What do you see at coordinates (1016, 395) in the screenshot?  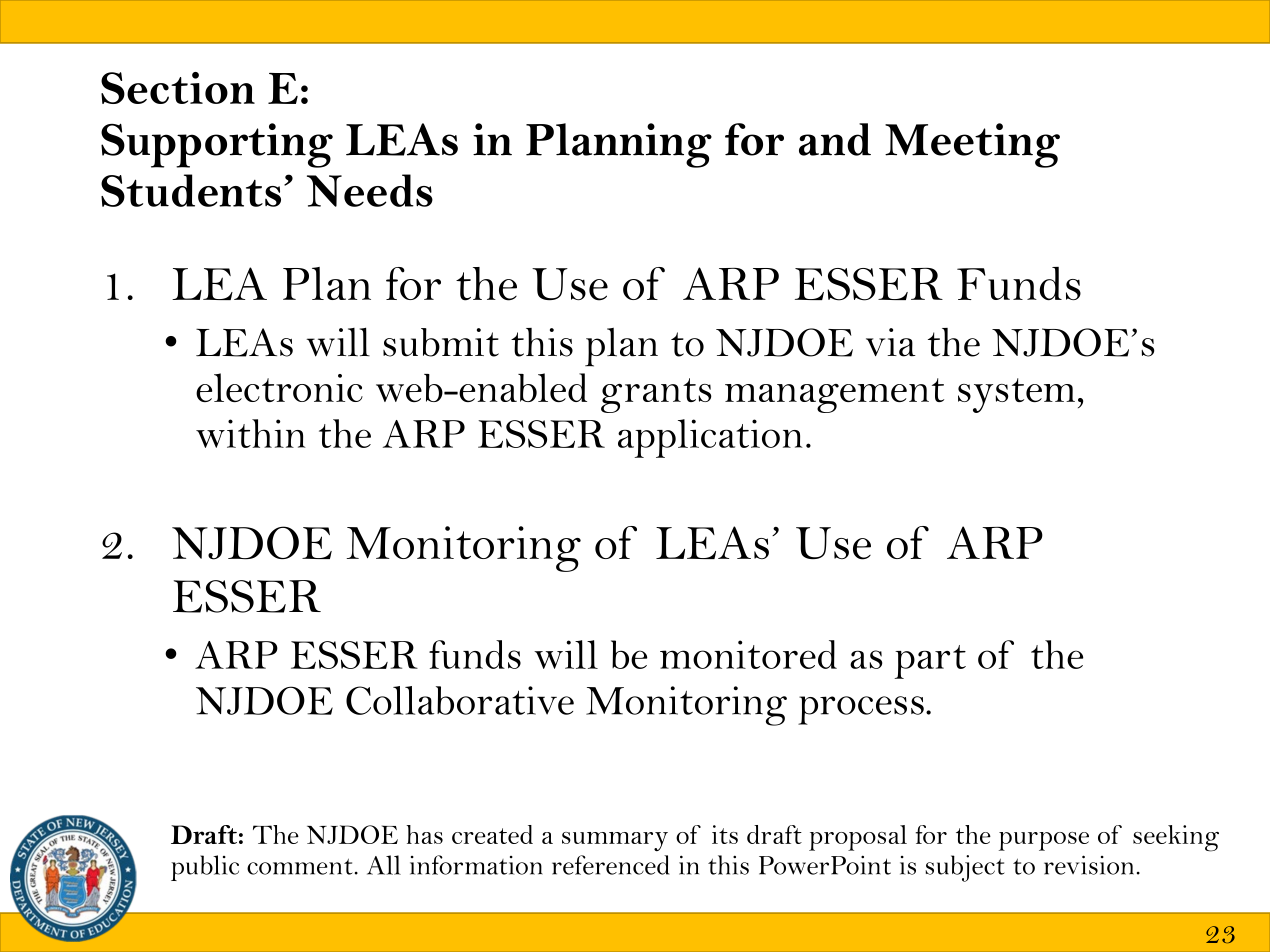 I see `system` at bounding box center [1016, 395].
